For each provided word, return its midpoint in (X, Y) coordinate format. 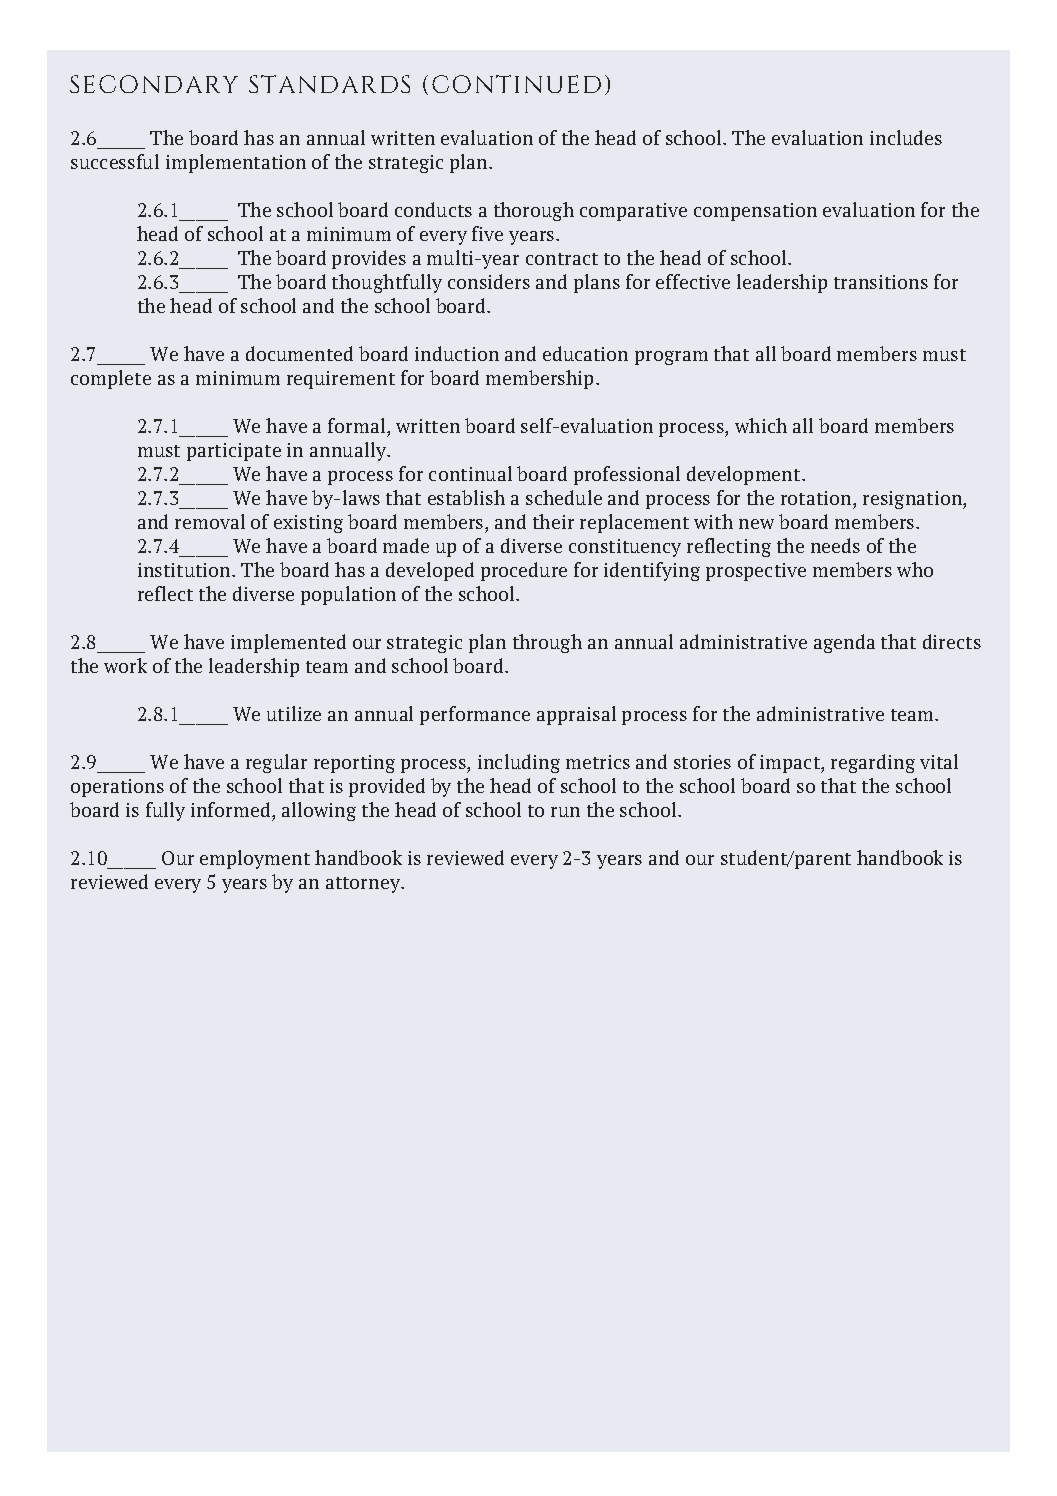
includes (906, 137)
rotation (817, 500)
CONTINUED (516, 84)
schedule (564, 497)
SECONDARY (154, 84)
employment (255, 859)
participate (234, 452)
